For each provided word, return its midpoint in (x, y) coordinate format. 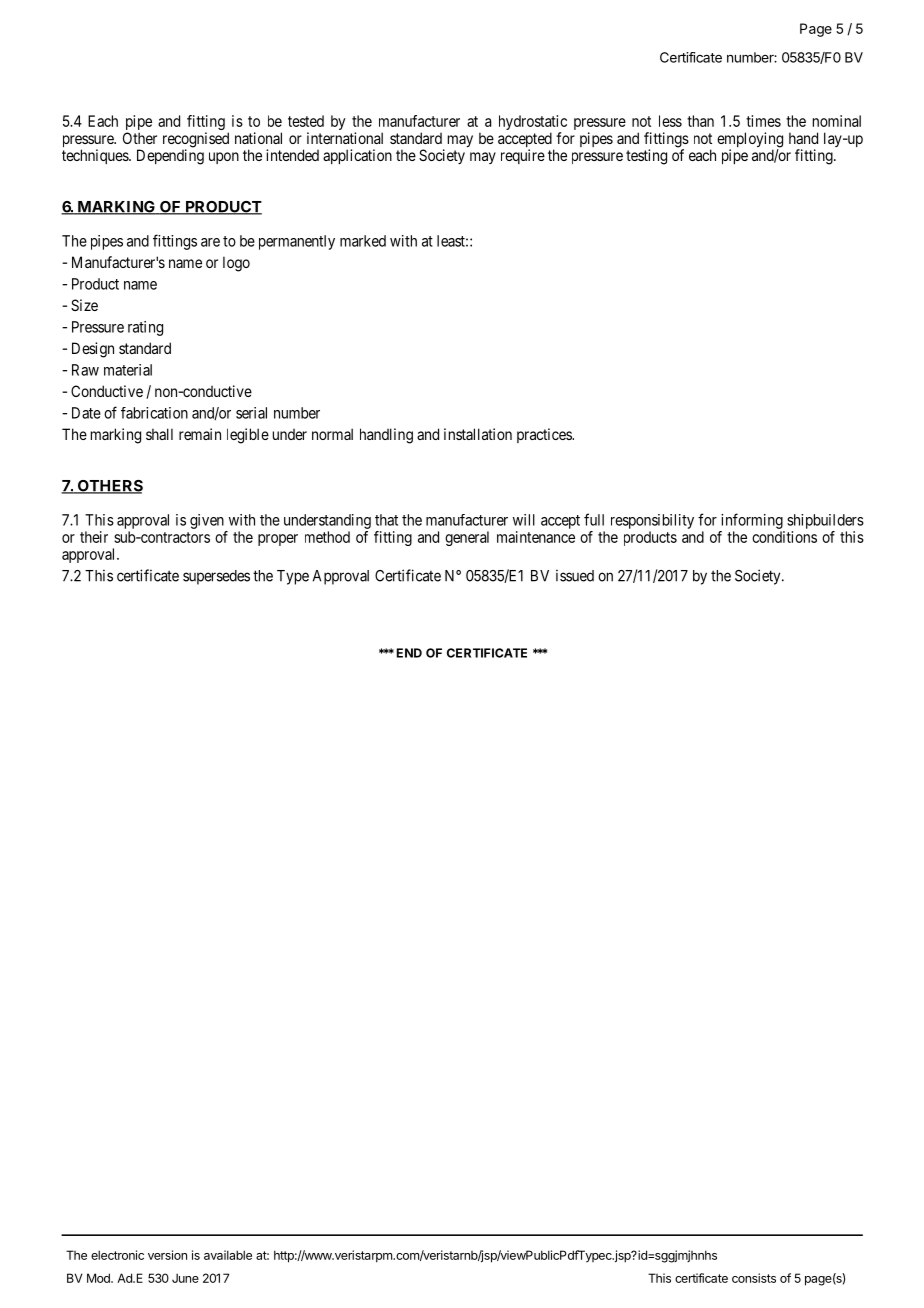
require (523, 156)
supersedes (216, 577)
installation (478, 434)
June (185, 1278)
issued (575, 575)
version (167, 1255)
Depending (170, 157)
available (228, 1255)
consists (754, 1278)
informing (752, 521)
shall (159, 434)
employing (750, 141)
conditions (784, 537)
